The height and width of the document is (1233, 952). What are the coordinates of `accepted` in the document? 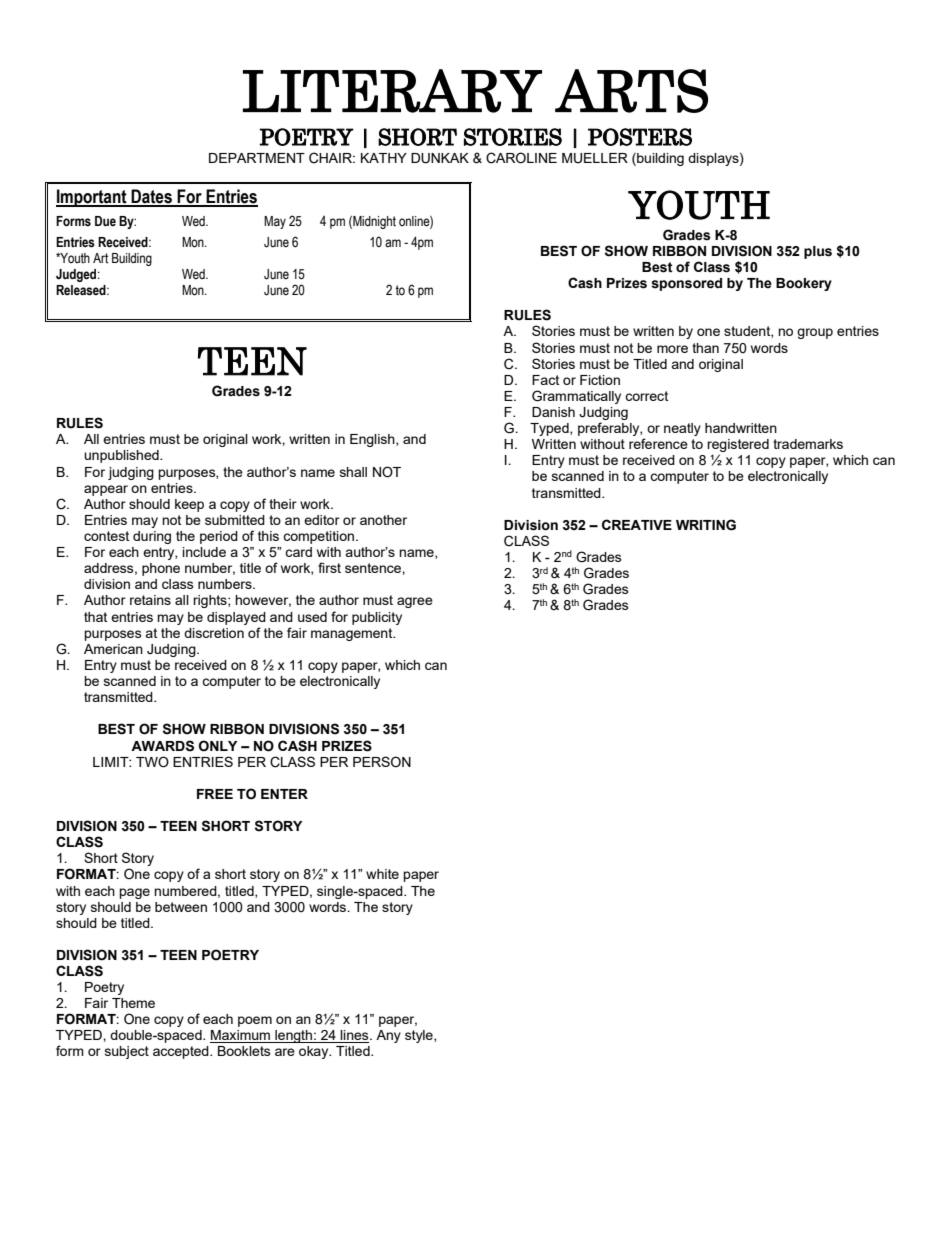 It's located at (182, 1052).
